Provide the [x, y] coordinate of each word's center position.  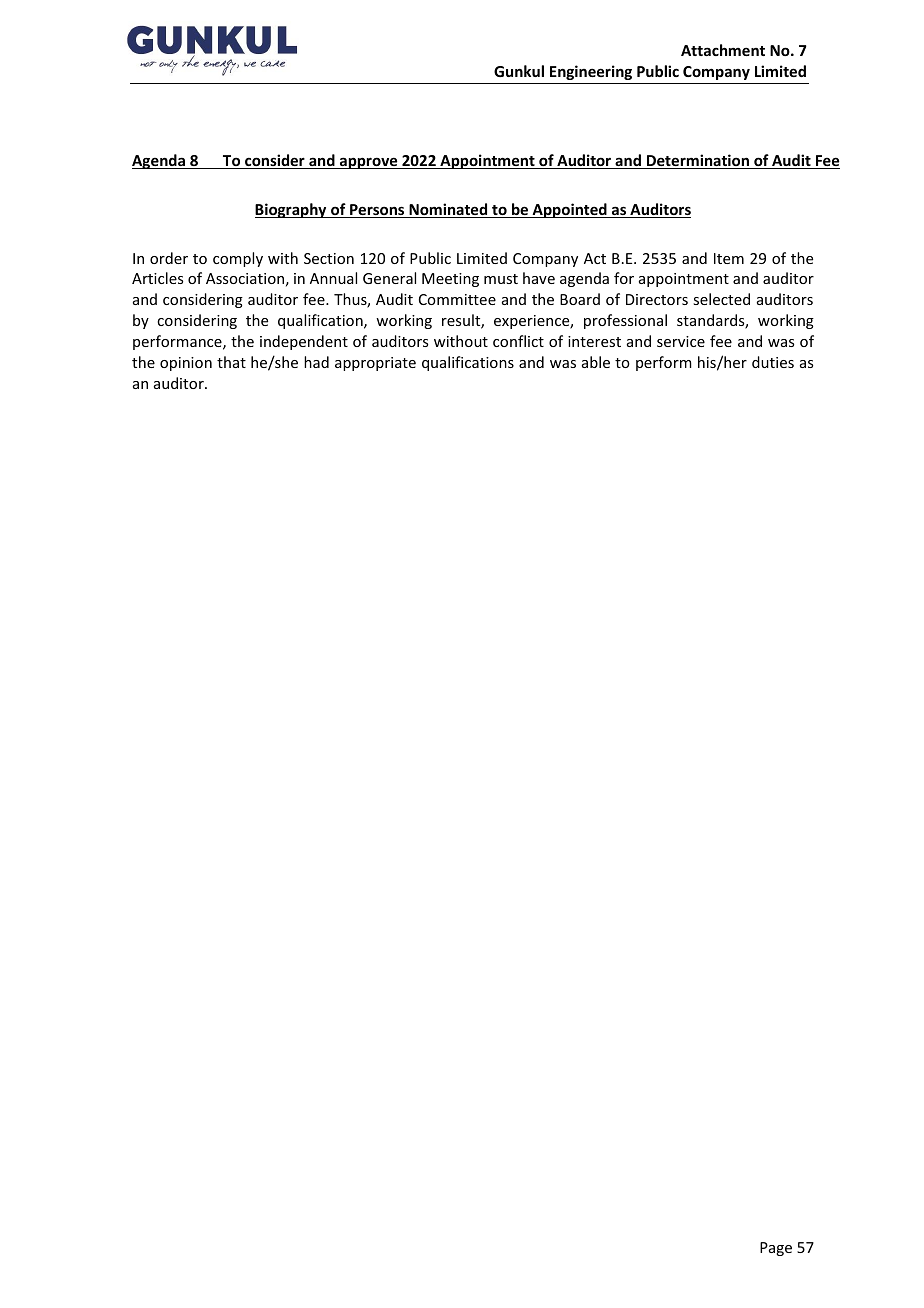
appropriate [375, 364]
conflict [518, 341]
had [316, 362]
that [231, 362]
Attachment [723, 50]
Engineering [591, 72]
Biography [292, 210]
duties [773, 362]
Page [776, 1249]
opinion [186, 364]
